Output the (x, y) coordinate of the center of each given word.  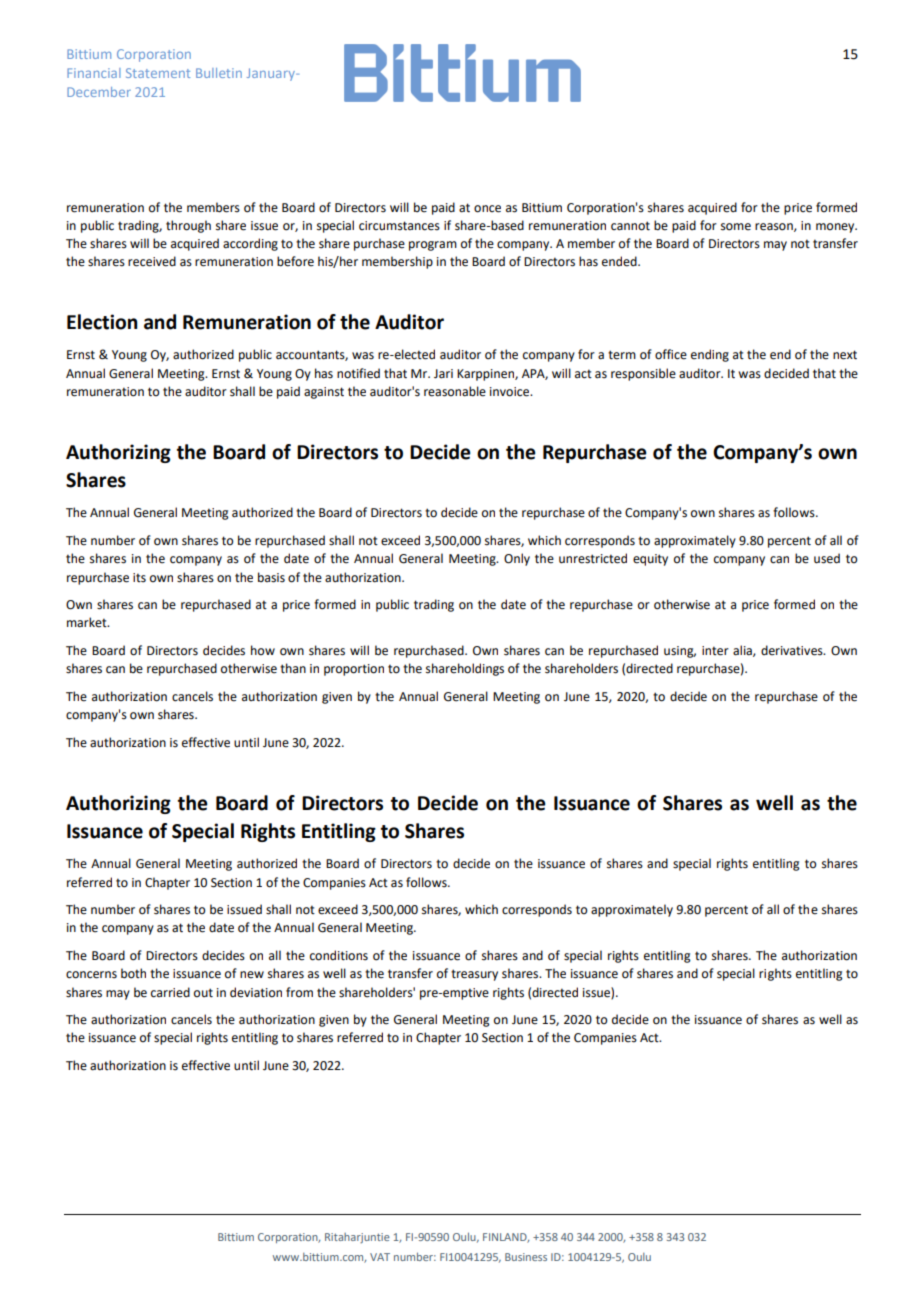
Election (102, 322)
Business (526, 1257)
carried (170, 992)
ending (710, 355)
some (736, 227)
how (263, 650)
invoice (511, 392)
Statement (158, 73)
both (133, 973)
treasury (474, 975)
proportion (354, 670)
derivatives (793, 650)
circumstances (399, 226)
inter (715, 651)
